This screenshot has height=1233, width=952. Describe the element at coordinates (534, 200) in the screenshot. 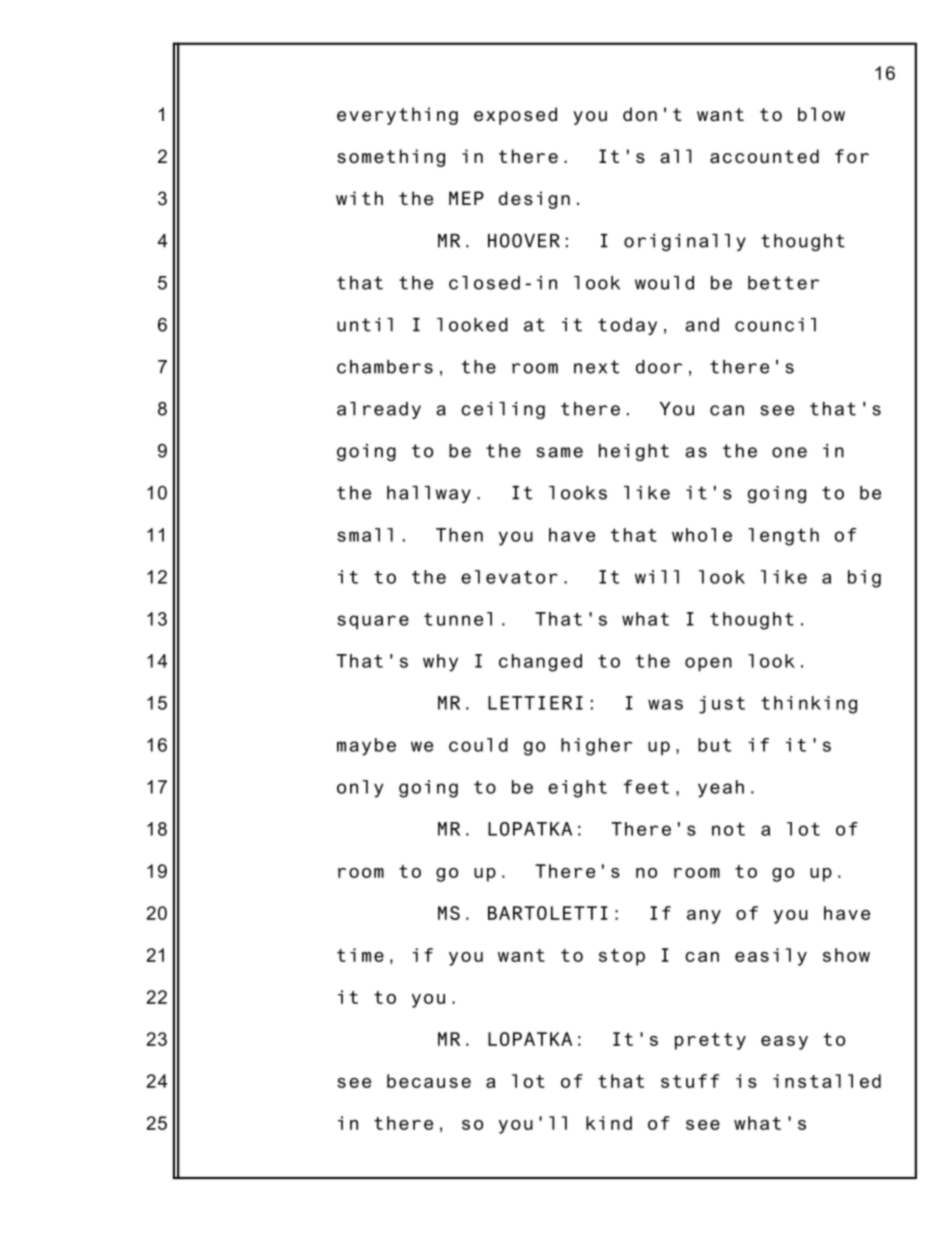

I see `design` at that location.
